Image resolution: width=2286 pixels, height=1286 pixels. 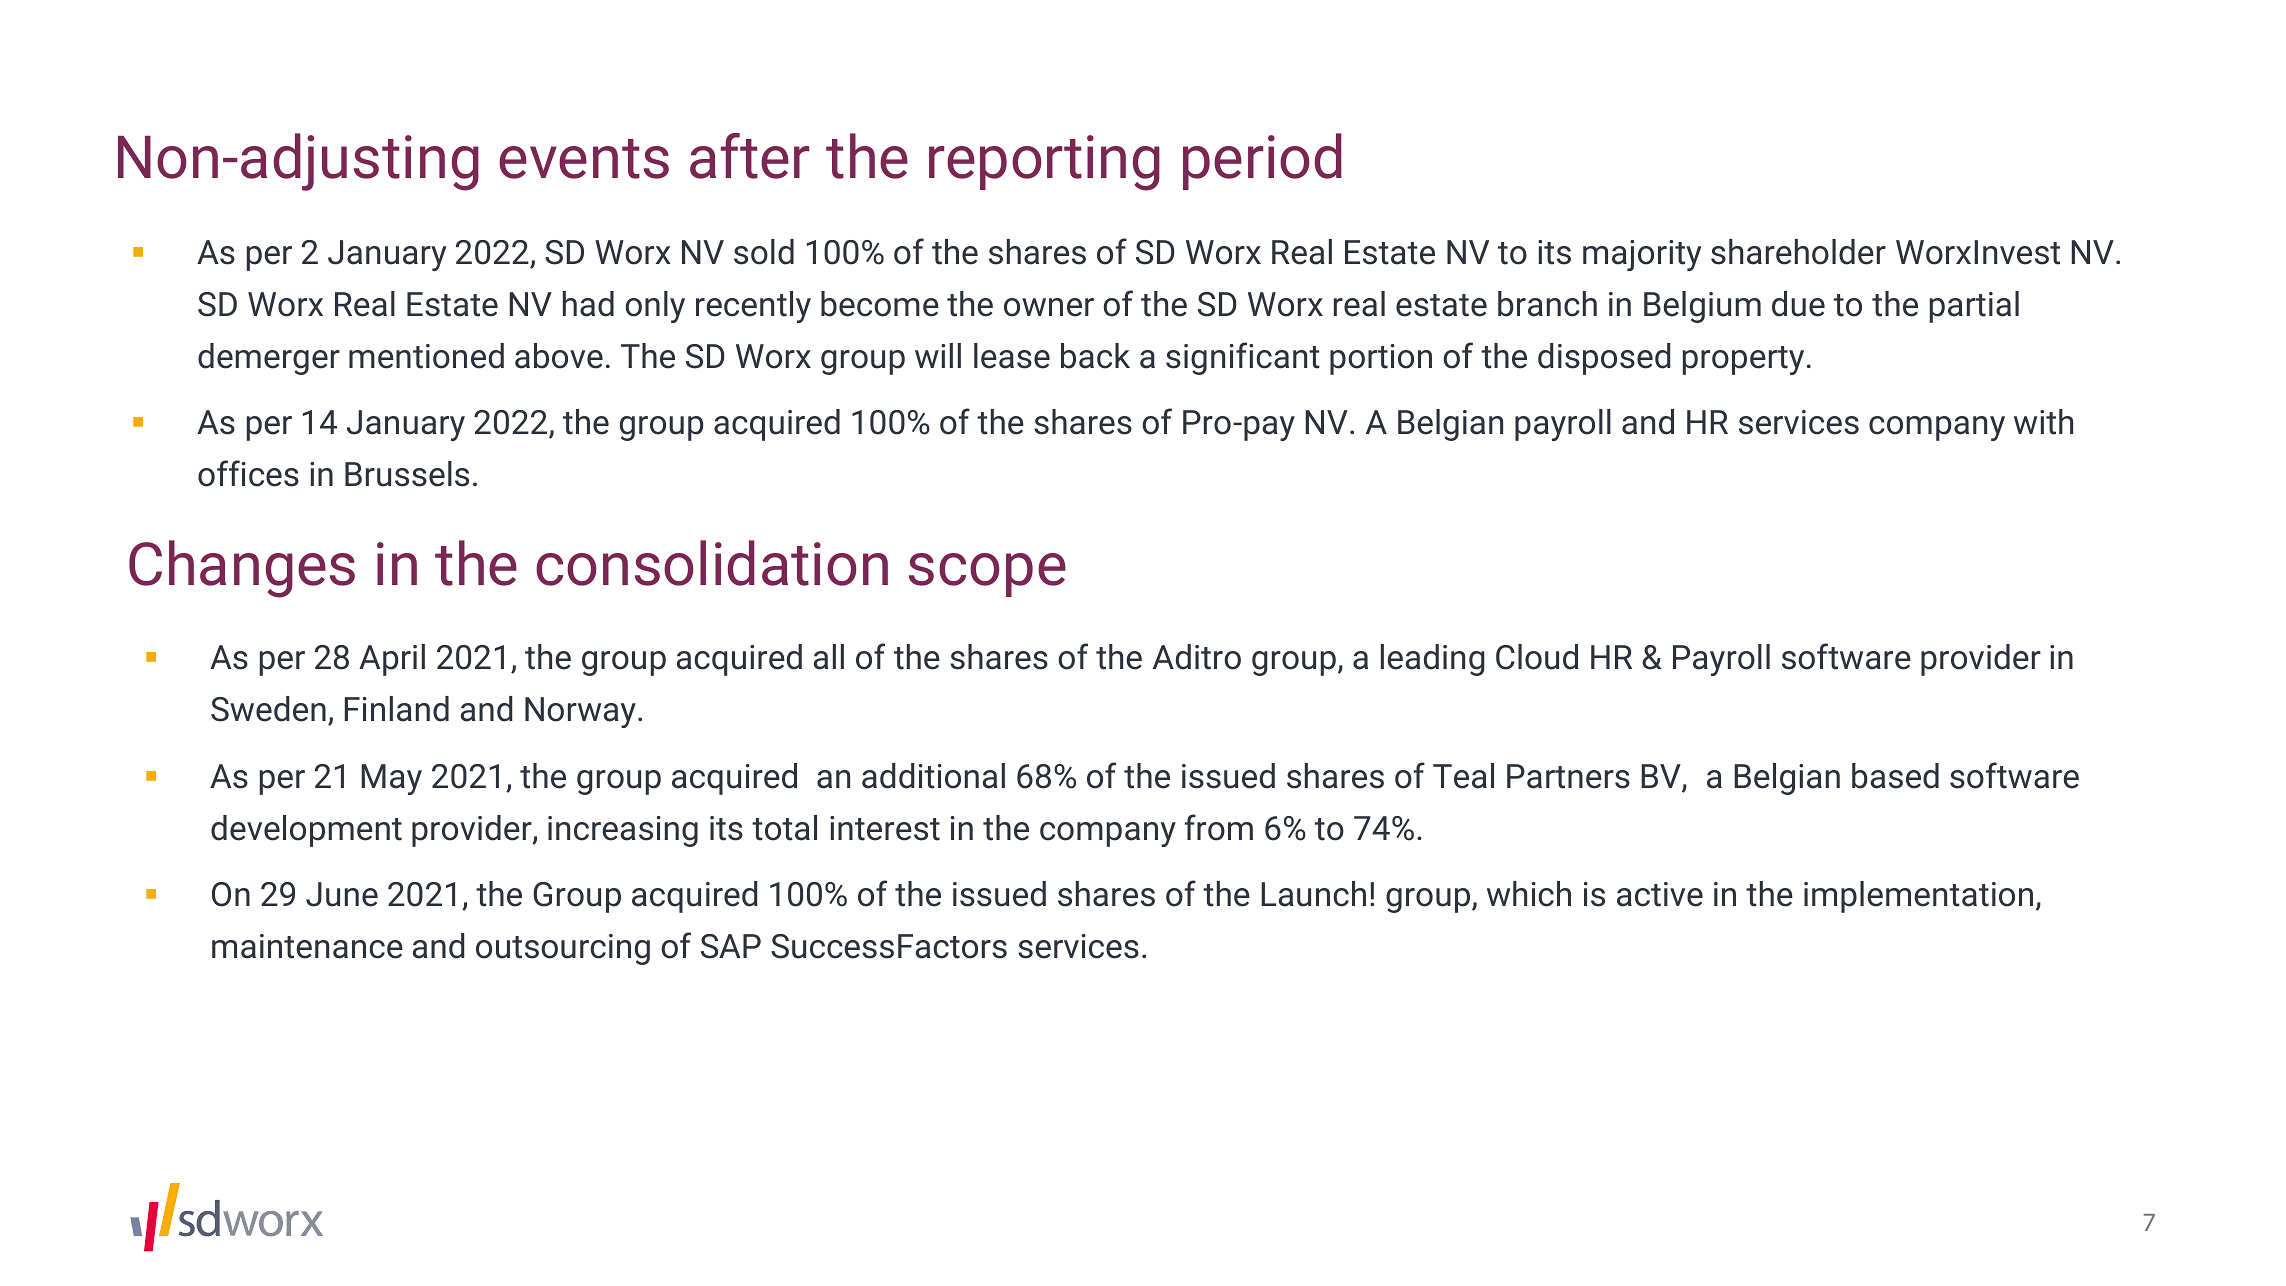 I want to click on reporting, so click(x=1044, y=163).
